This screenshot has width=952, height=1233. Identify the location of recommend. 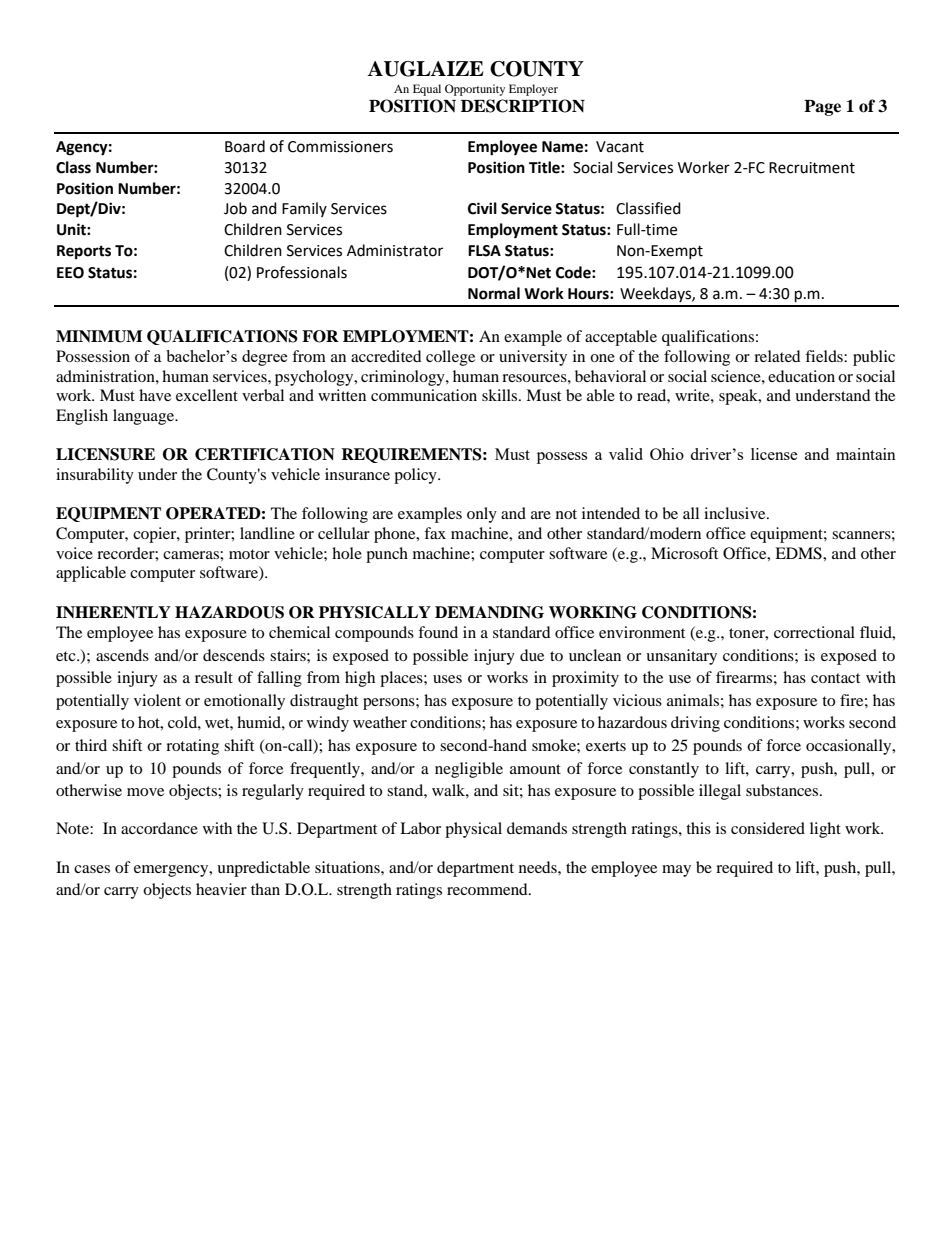
(488, 889).
